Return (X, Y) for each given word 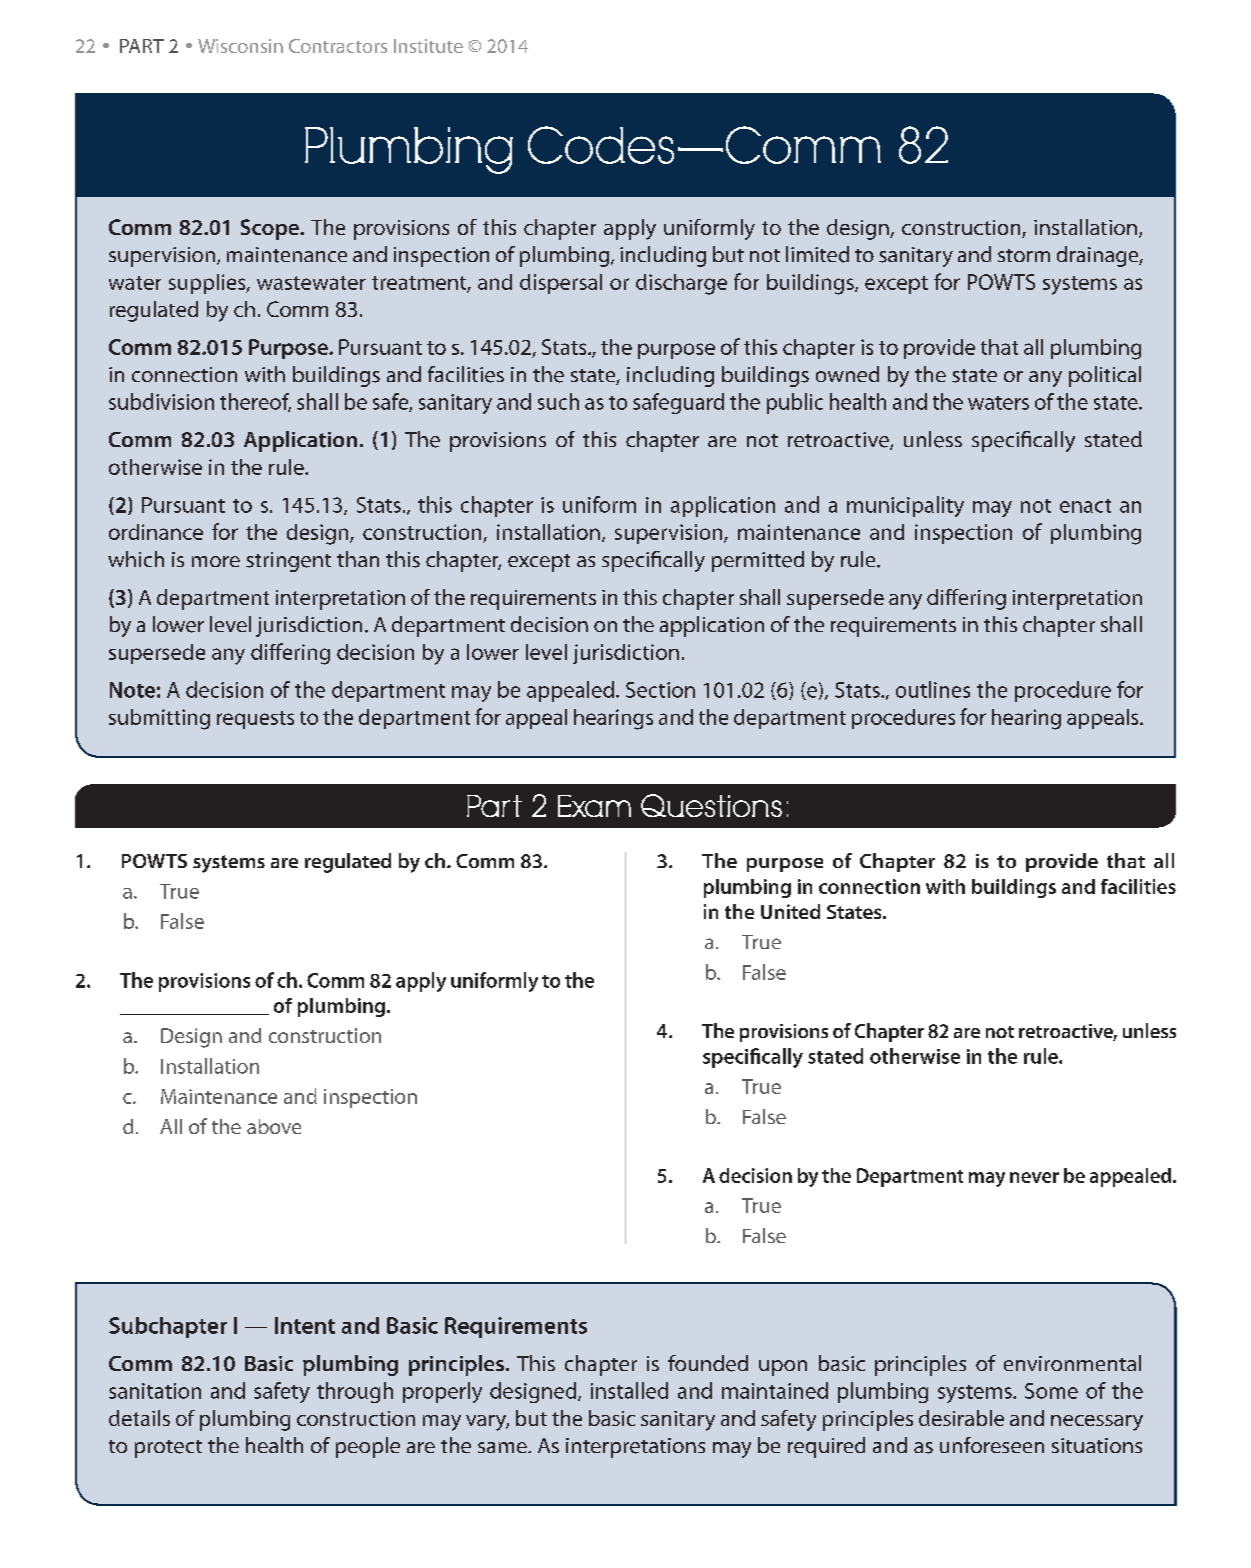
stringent (288, 562)
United (790, 911)
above (274, 1126)
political (1105, 376)
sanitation (155, 1391)
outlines (933, 689)
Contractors (338, 46)
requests (255, 720)
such (558, 401)
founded (708, 1363)
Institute (428, 46)
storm (1024, 255)
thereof (255, 402)
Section (660, 690)
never (1034, 1177)
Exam (594, 806)
